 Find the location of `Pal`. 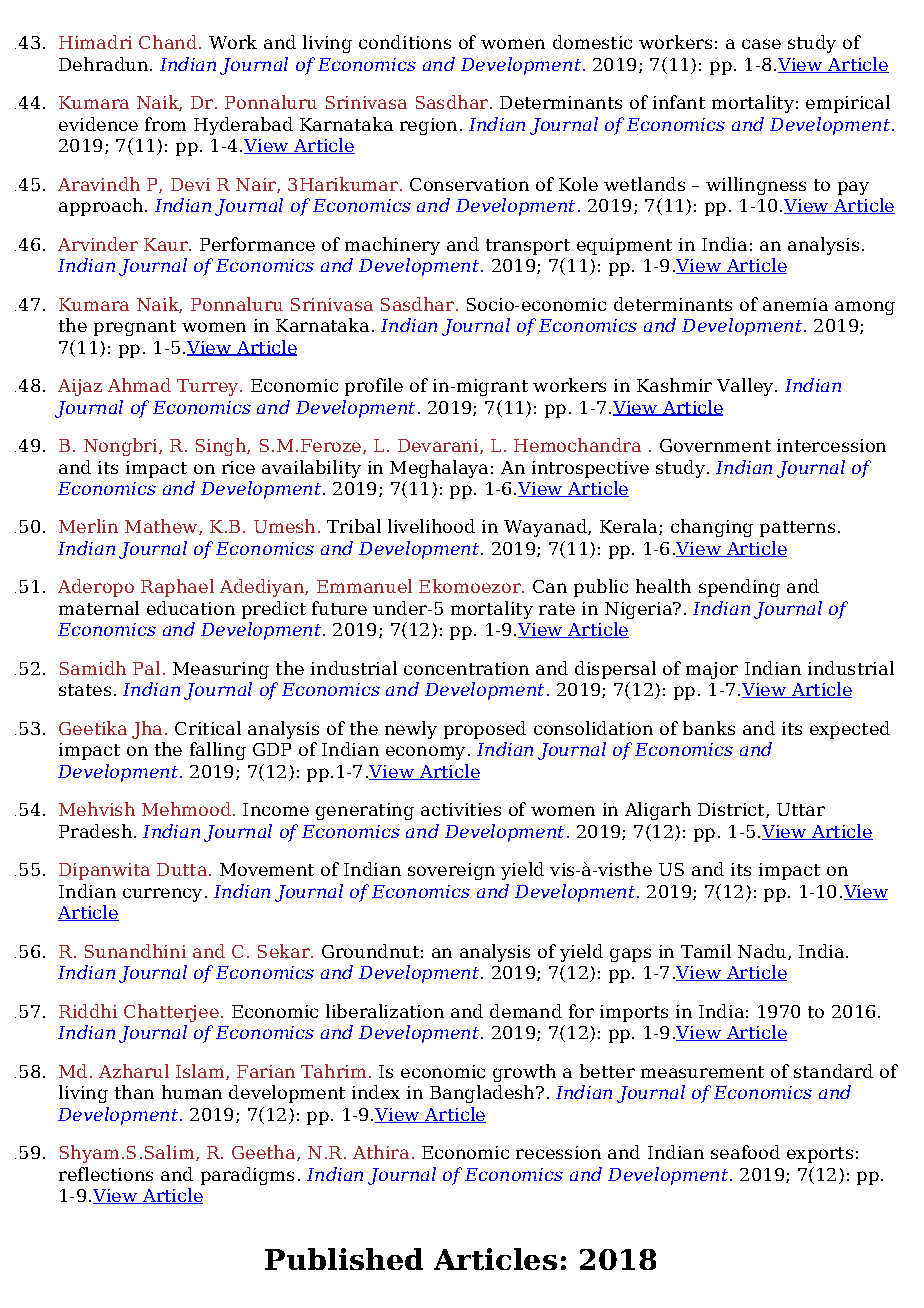

Pal is located at coordinates (146, 668).
